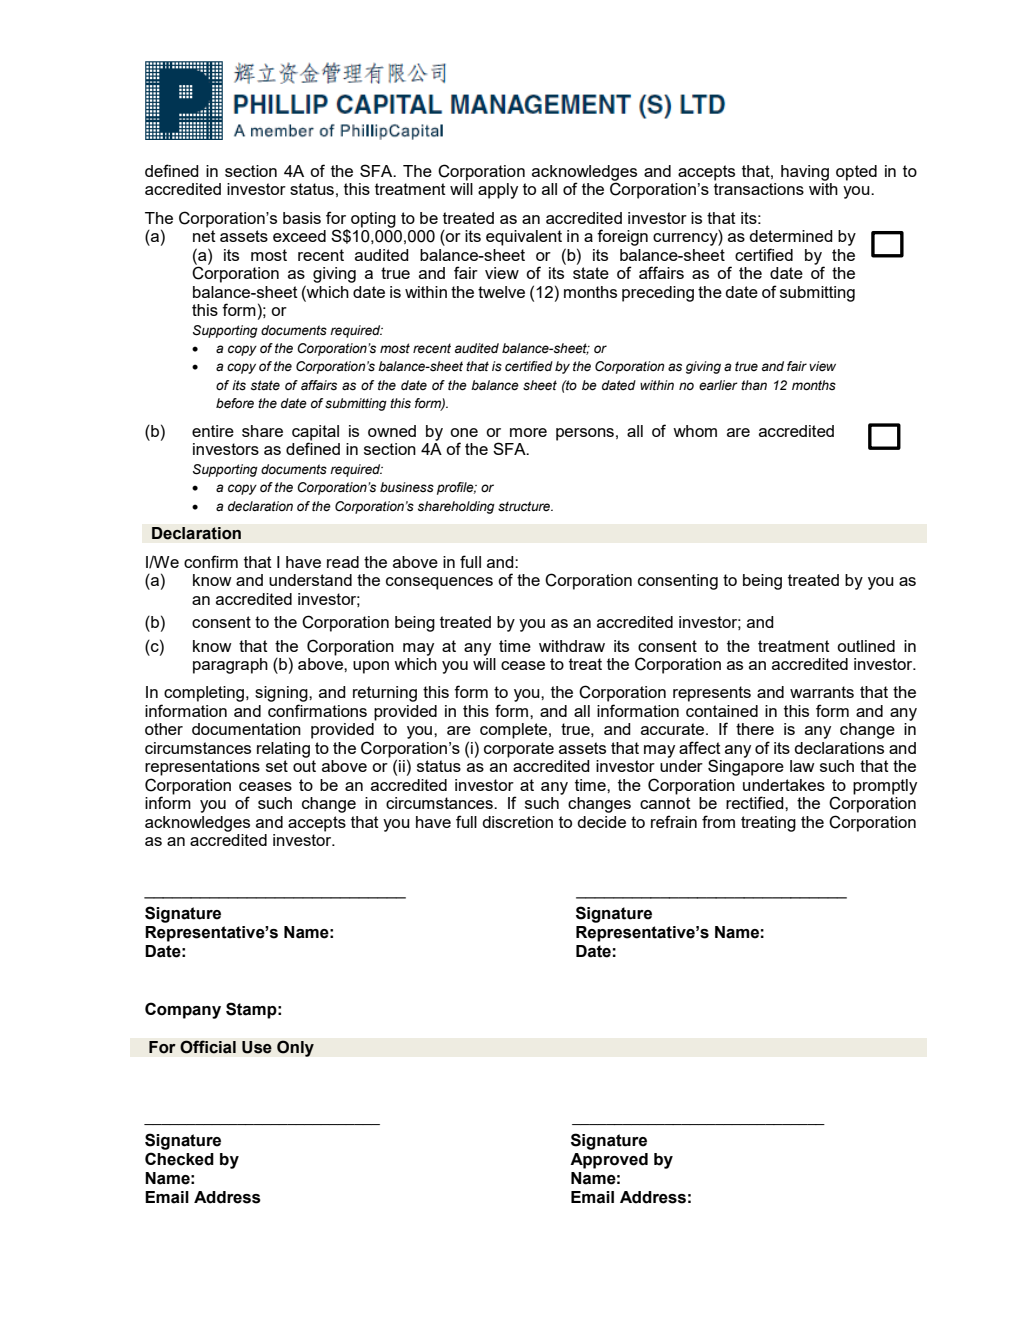 The image size is (1026, 1328). I want to click on refrain, so click(674, 821).
